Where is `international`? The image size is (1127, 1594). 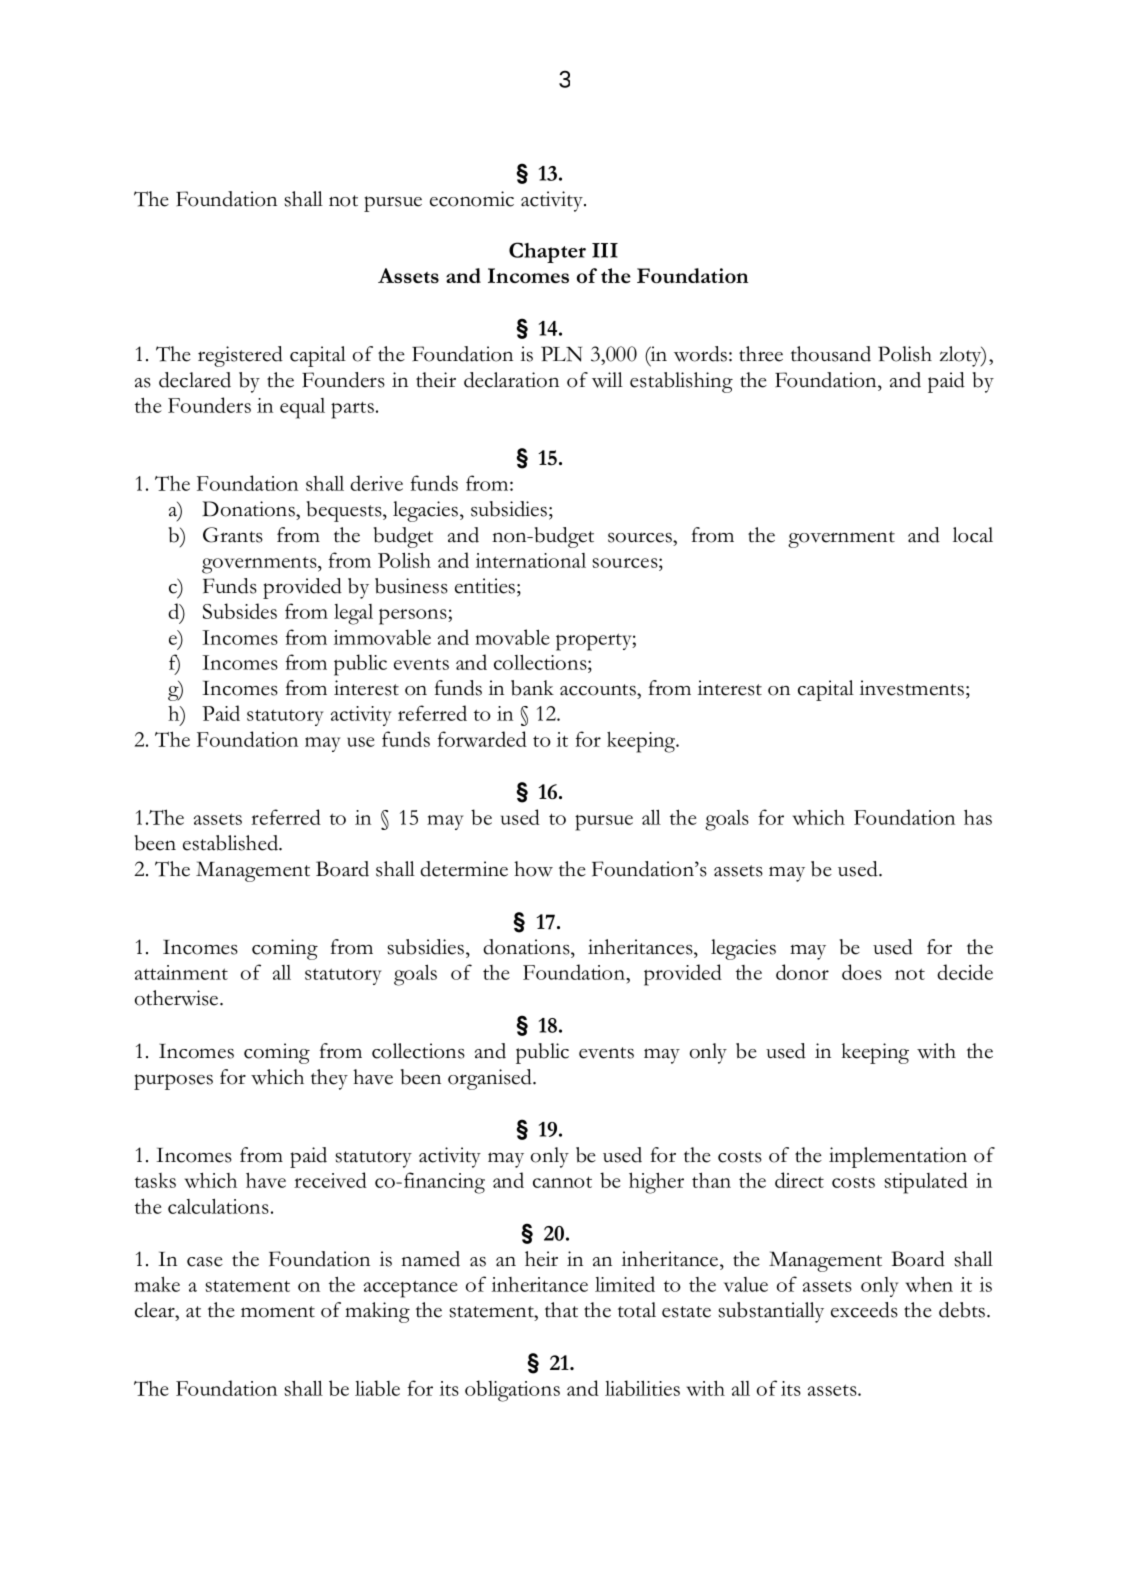
international is located at coordinates (531, 560).
